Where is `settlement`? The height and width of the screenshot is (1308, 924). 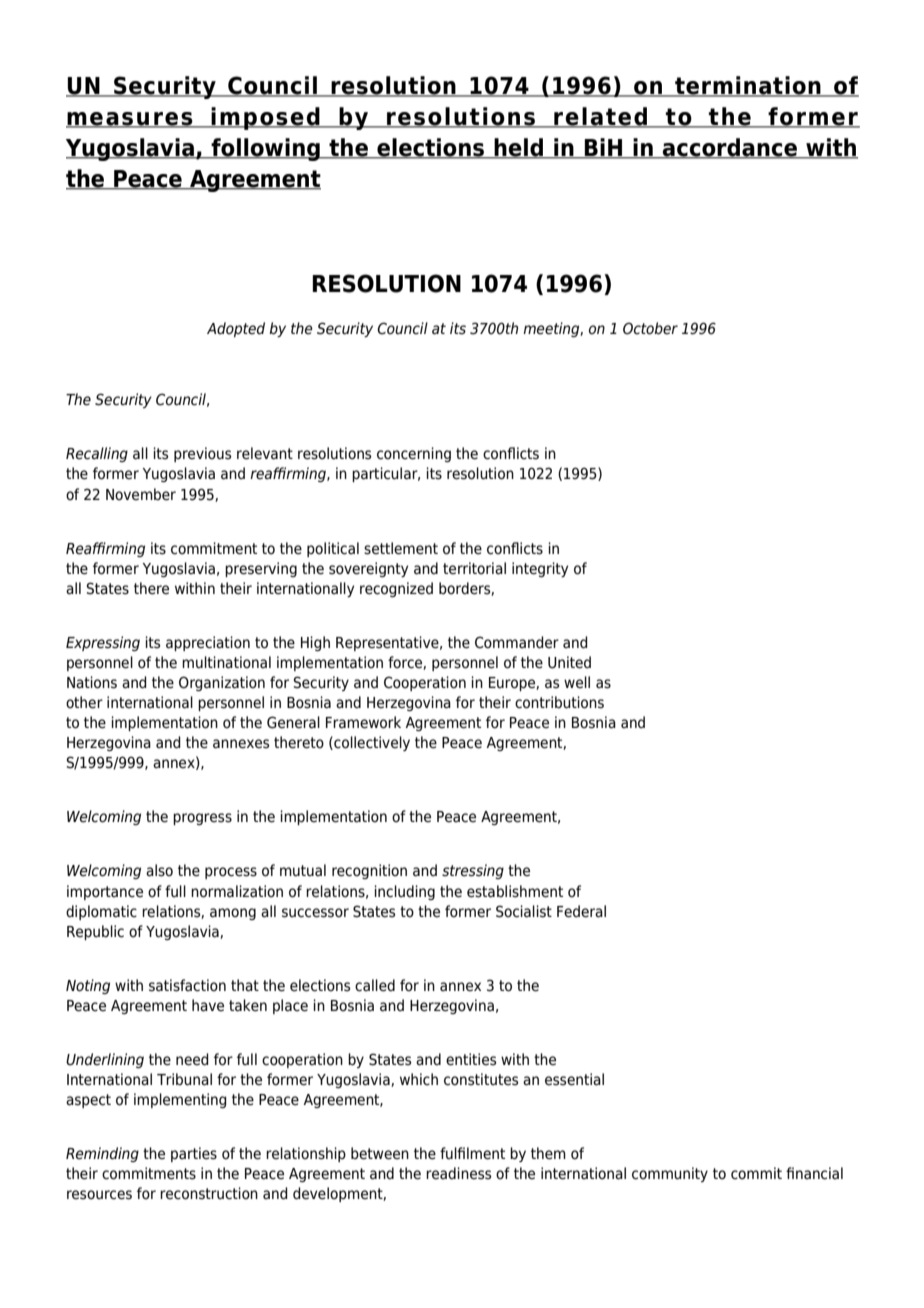
settlement is located at coordinates (401, 548).
